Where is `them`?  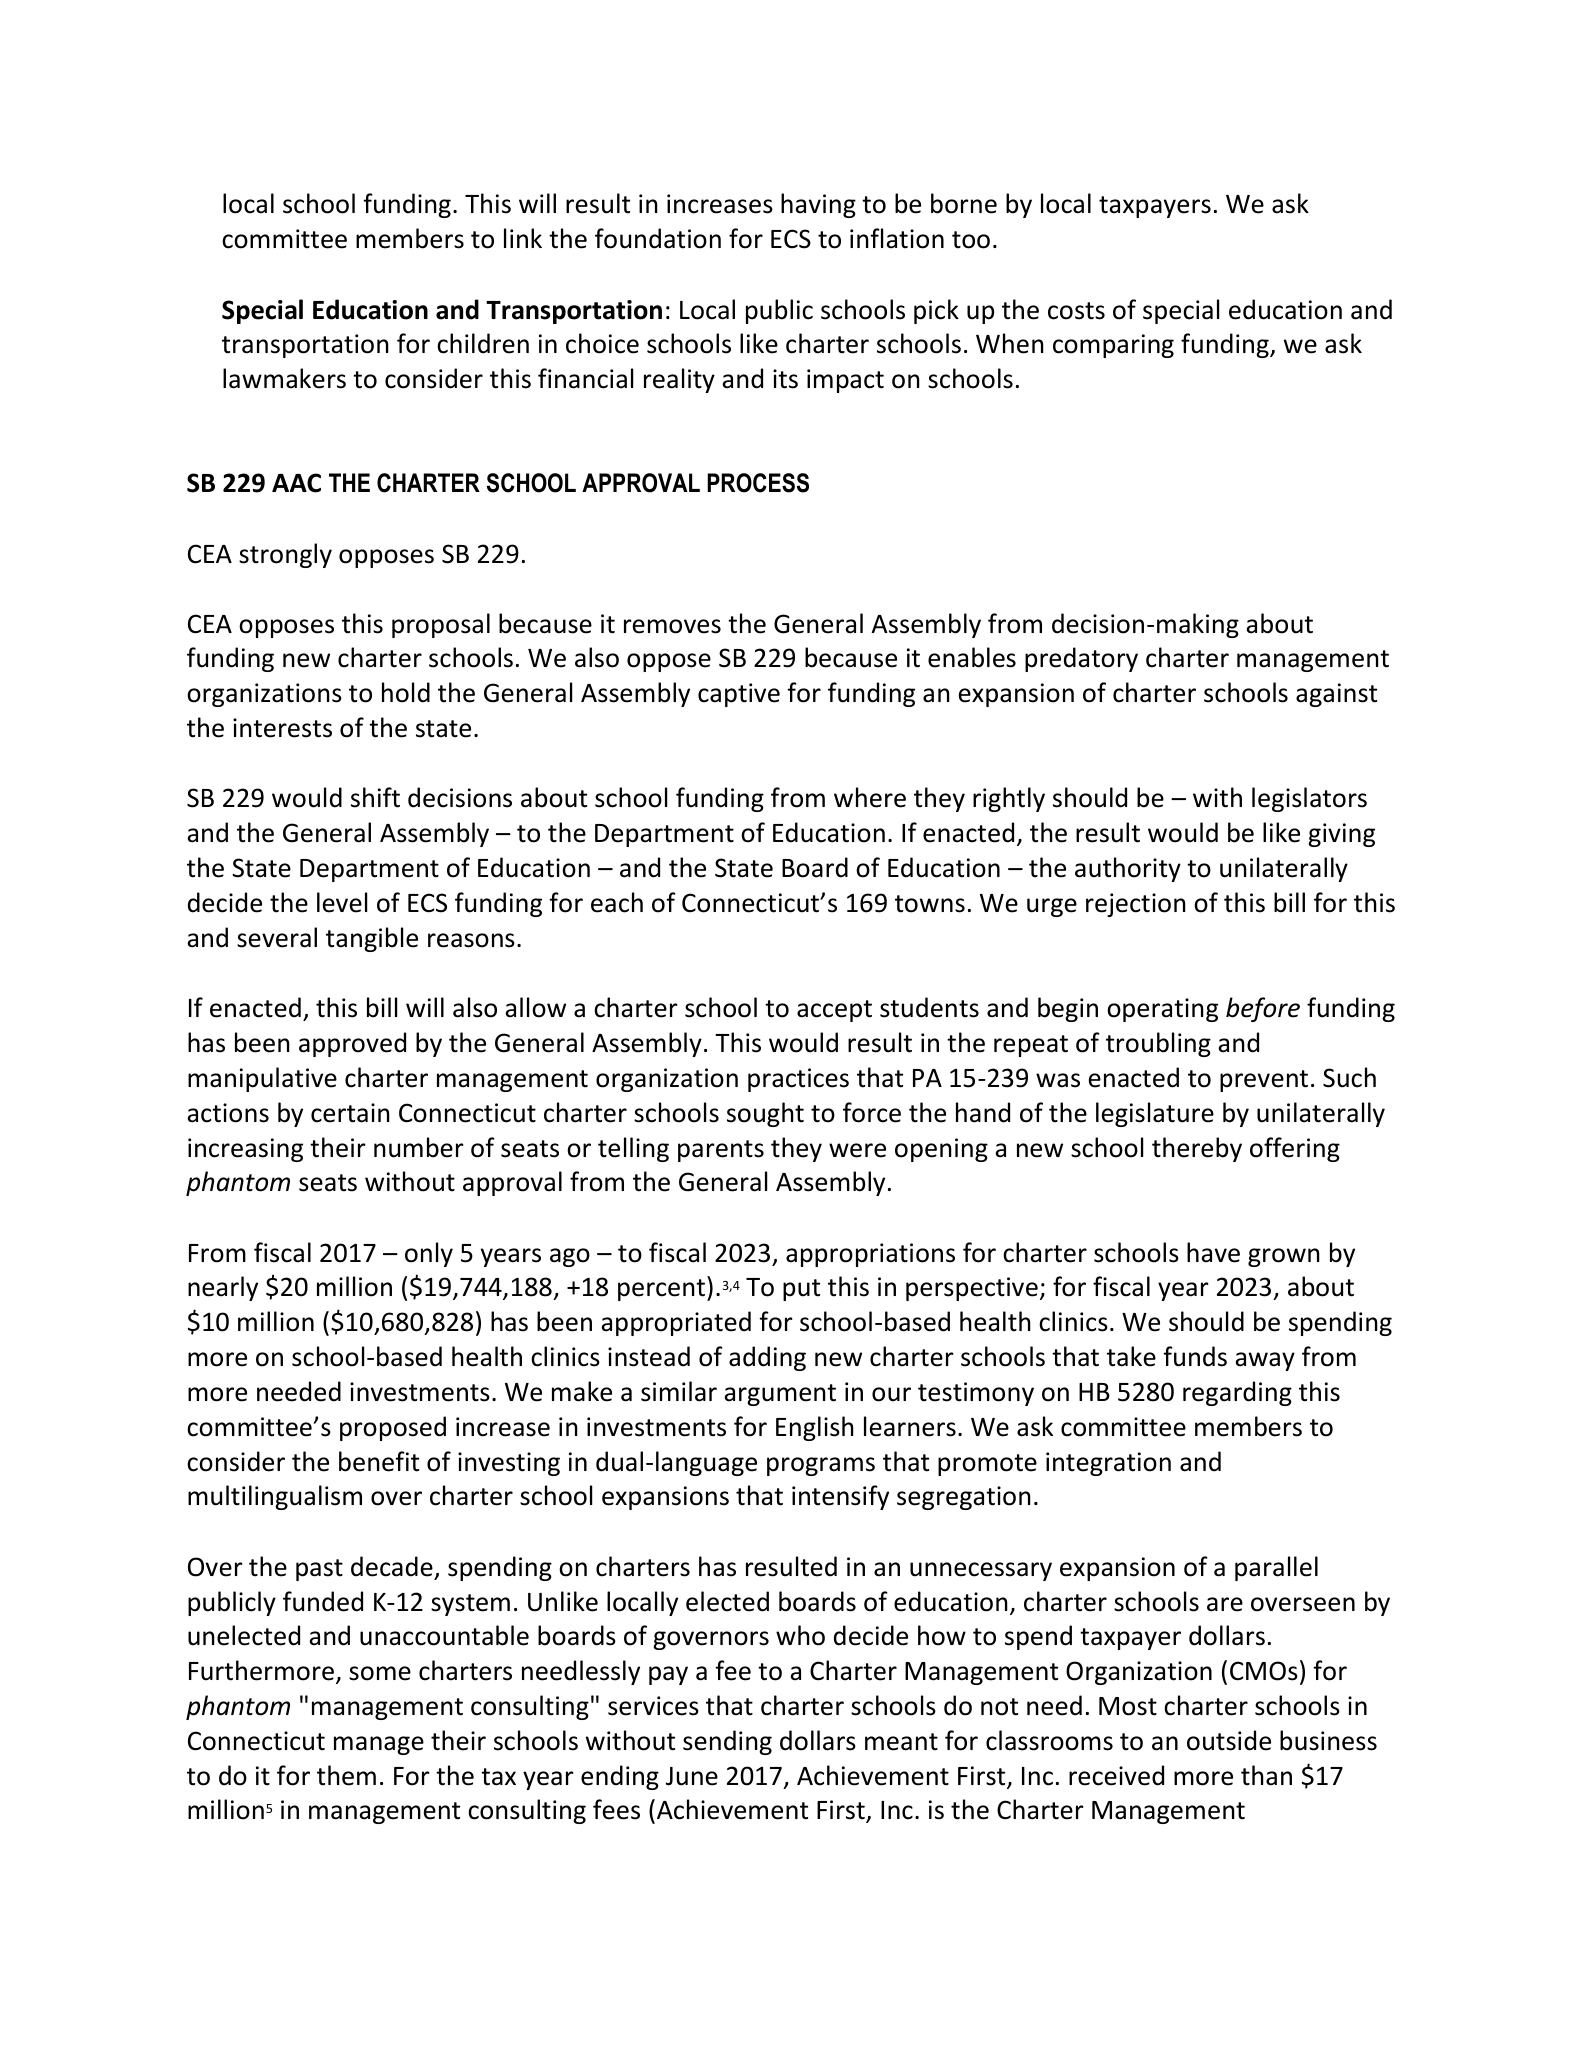 them is located at coordinates (346, 1775).
